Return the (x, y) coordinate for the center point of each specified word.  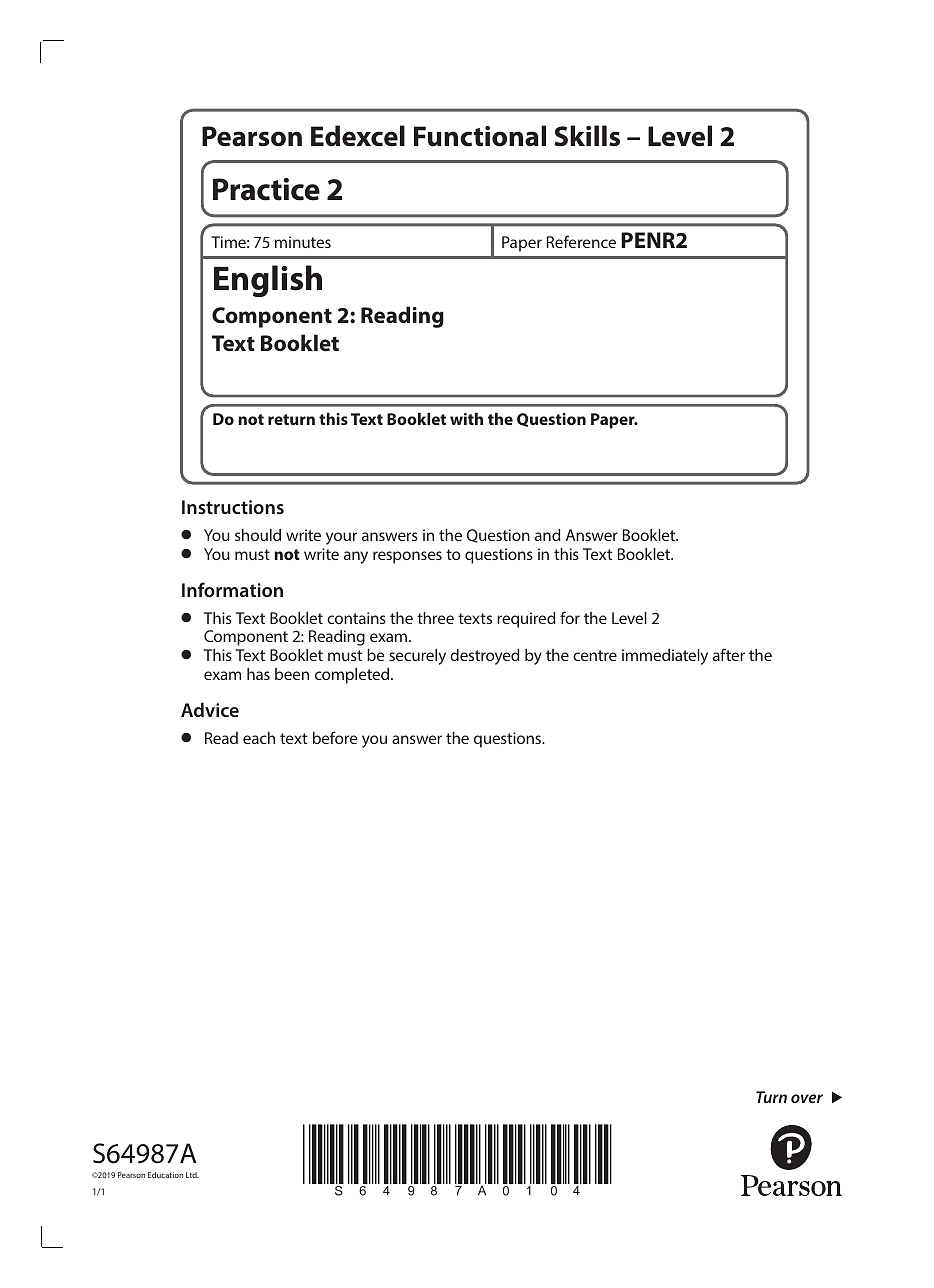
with (466, 419)
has (258, 674)
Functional (480, 136)
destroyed (485, 657)
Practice (266, 189)
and (548, 535)
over (807, 1098)
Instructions (233, 507)
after (729, 654)
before (335, 737)
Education (165, 1175)
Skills (587, 136)
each (259, 738)
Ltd (192, 1175)
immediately (665, 657)
